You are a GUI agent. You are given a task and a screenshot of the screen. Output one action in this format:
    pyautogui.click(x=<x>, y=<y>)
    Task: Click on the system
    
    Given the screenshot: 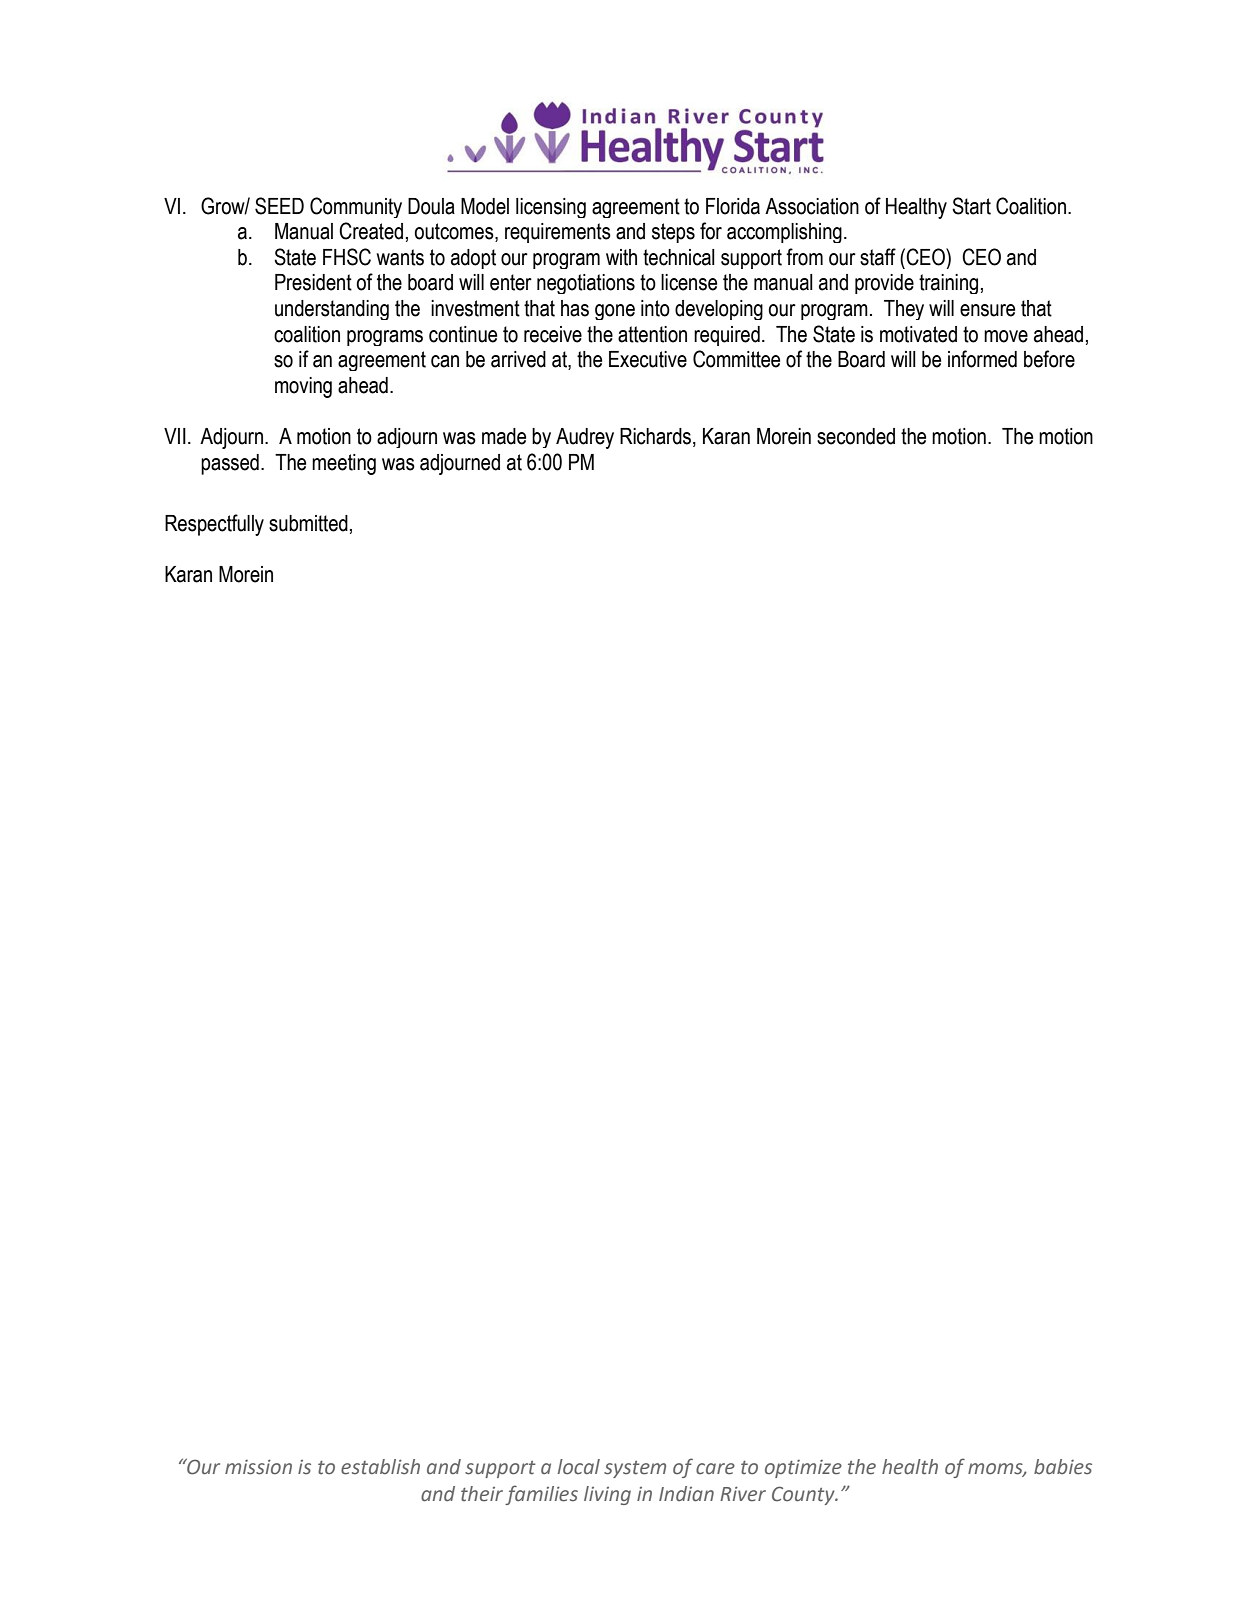 What is the action you would take?
    pyautogui.click(x=635, y=1469)
